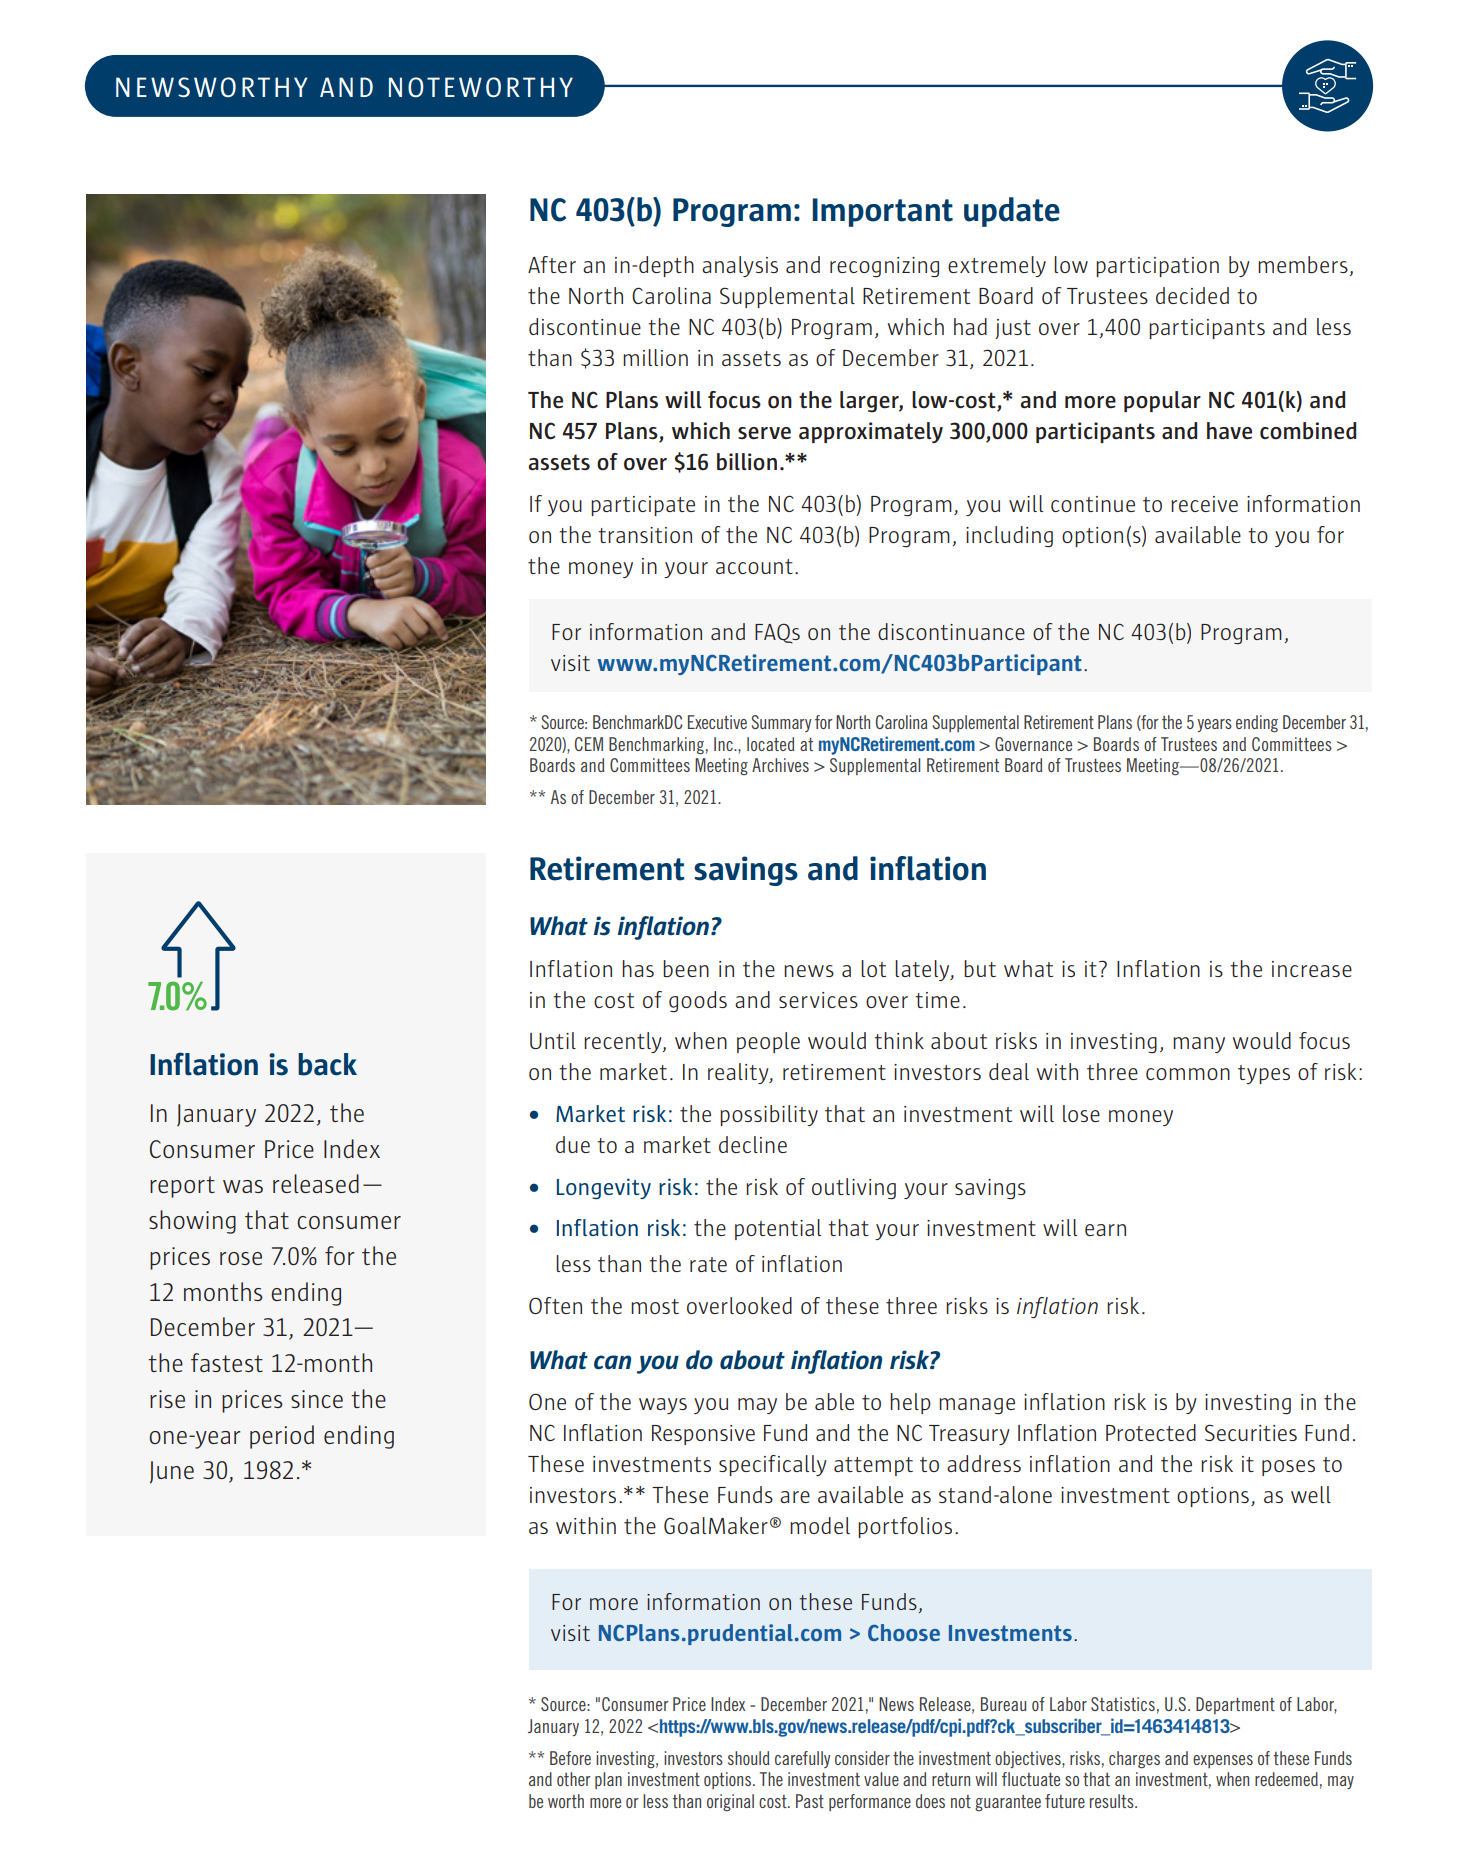 Image resolution: width=1458 pixels, height=1866 pixels. Describe the element at coordinates (770, 744) in the image. I see `located` at that location.
